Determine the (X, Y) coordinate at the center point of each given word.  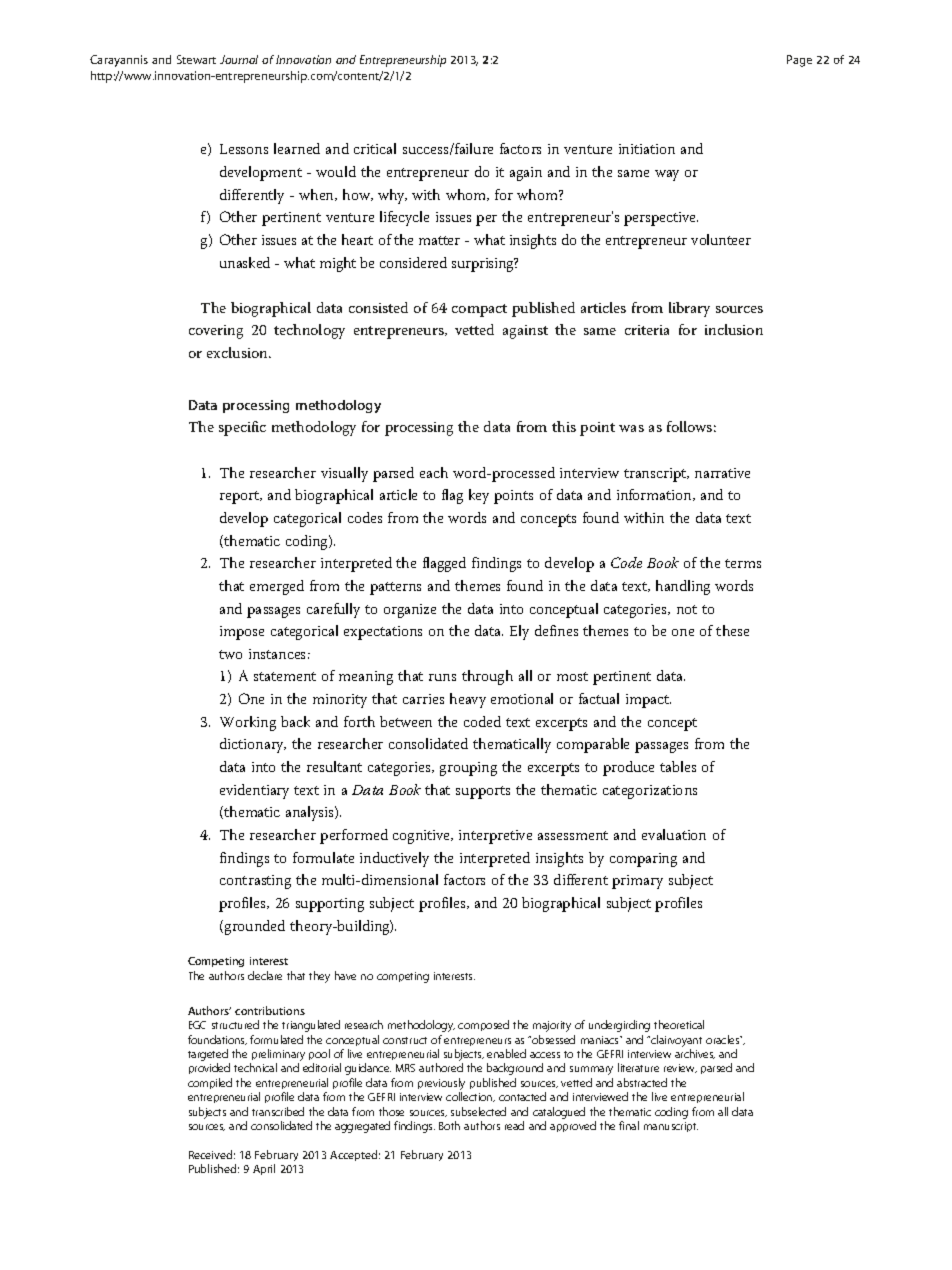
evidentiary (254, 791)
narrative (722, 473)
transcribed (278, 1111)
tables (678, 766)
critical (375, 148)
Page (799, 61)
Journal (239, 59)
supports (483, 792)
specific (242, 428)
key (479, 496)
